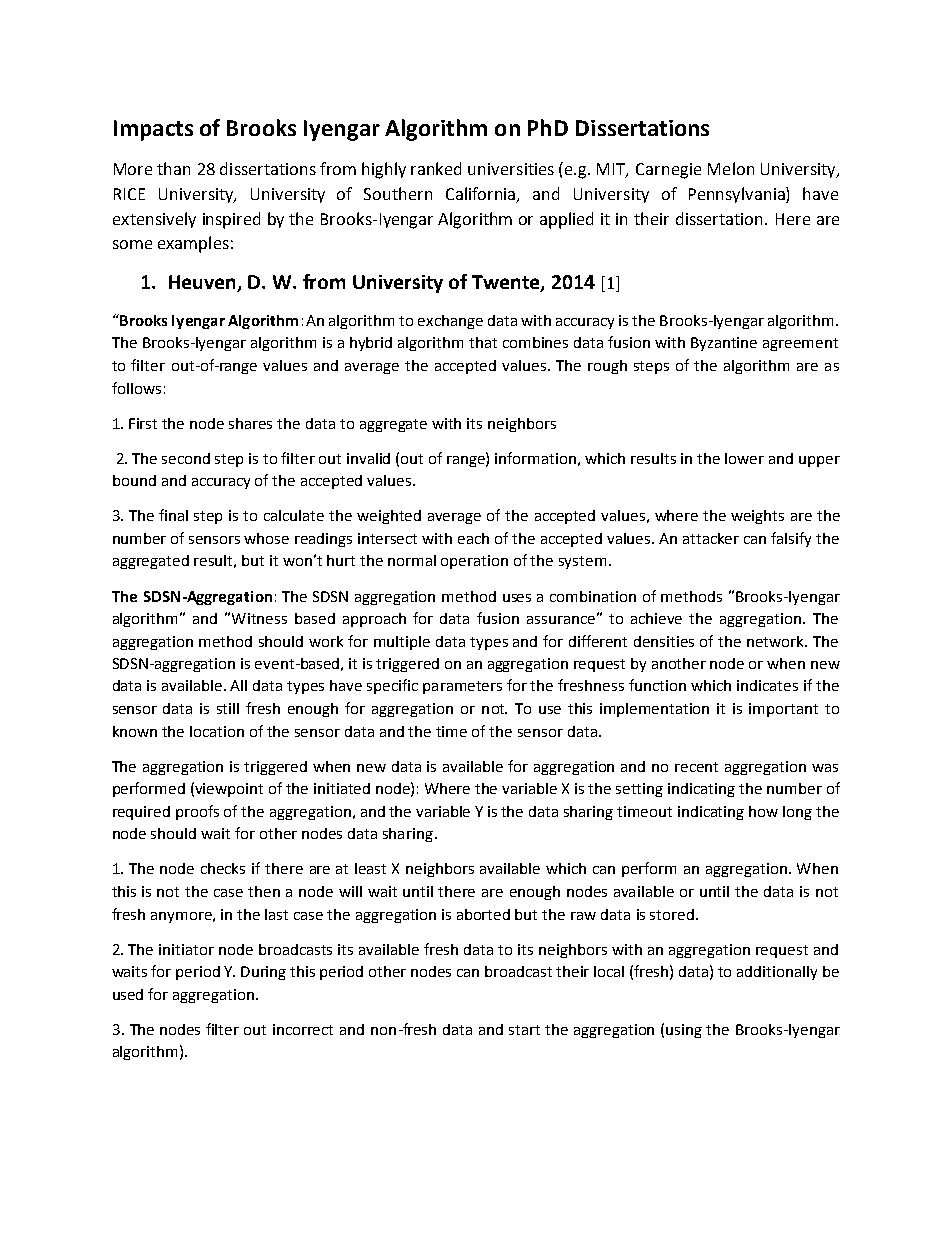 The width and height of the screenshot is (952, 1233). I want to click on how, so click(763, 811).
